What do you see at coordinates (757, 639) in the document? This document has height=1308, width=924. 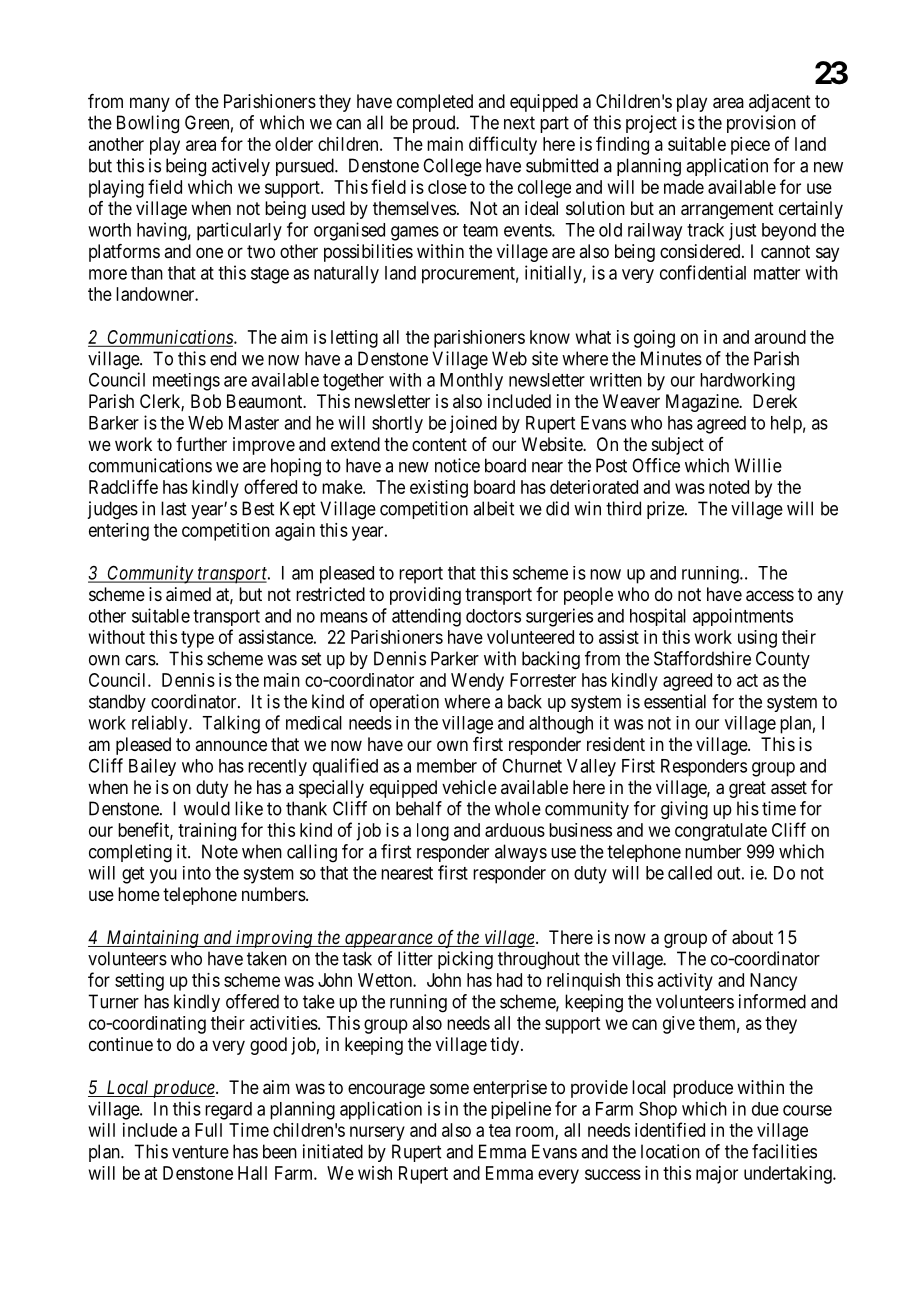 I see `using` at bounding box center [757, 639].
